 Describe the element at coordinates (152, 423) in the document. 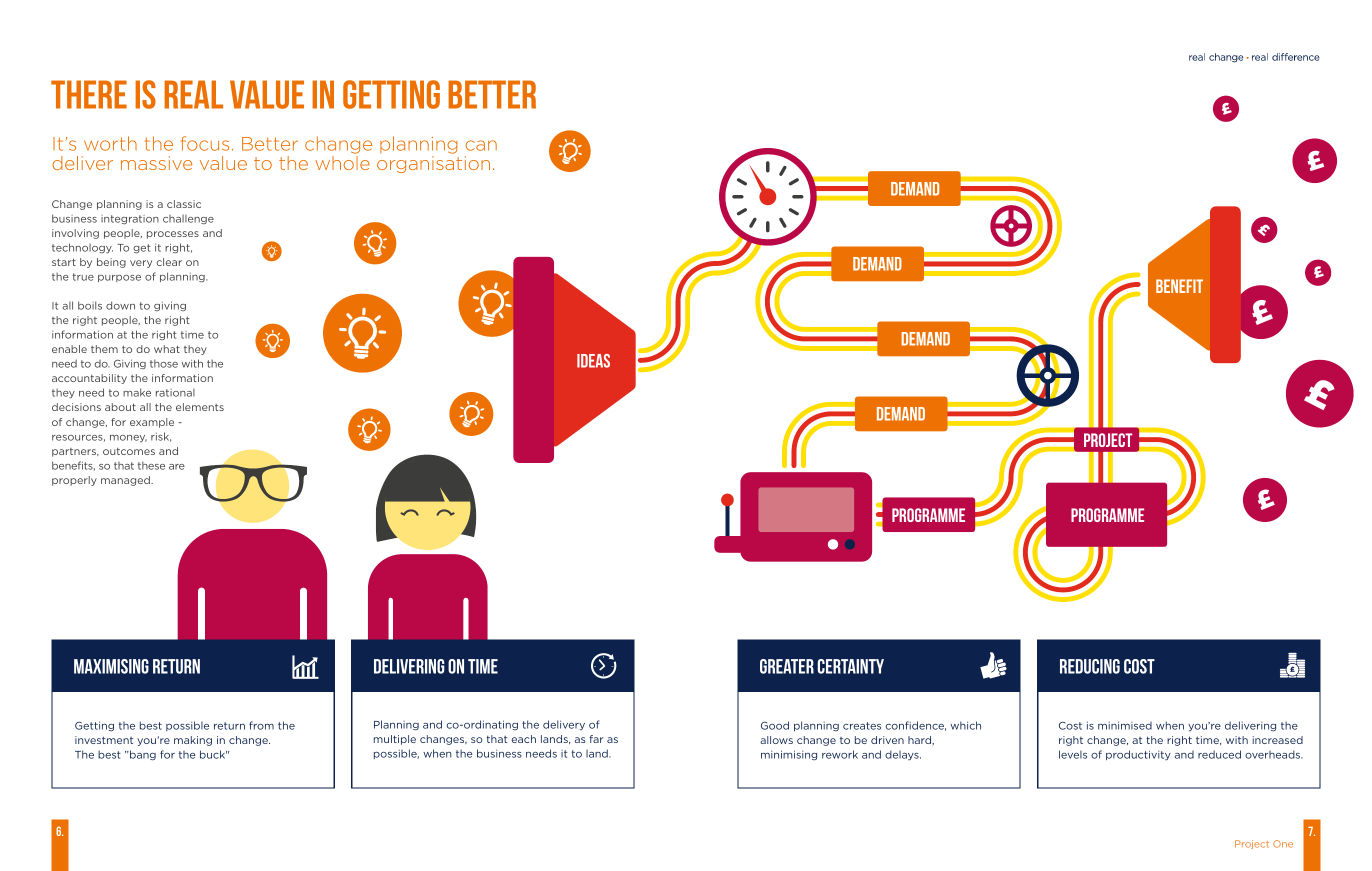

I see `example` at that location.
